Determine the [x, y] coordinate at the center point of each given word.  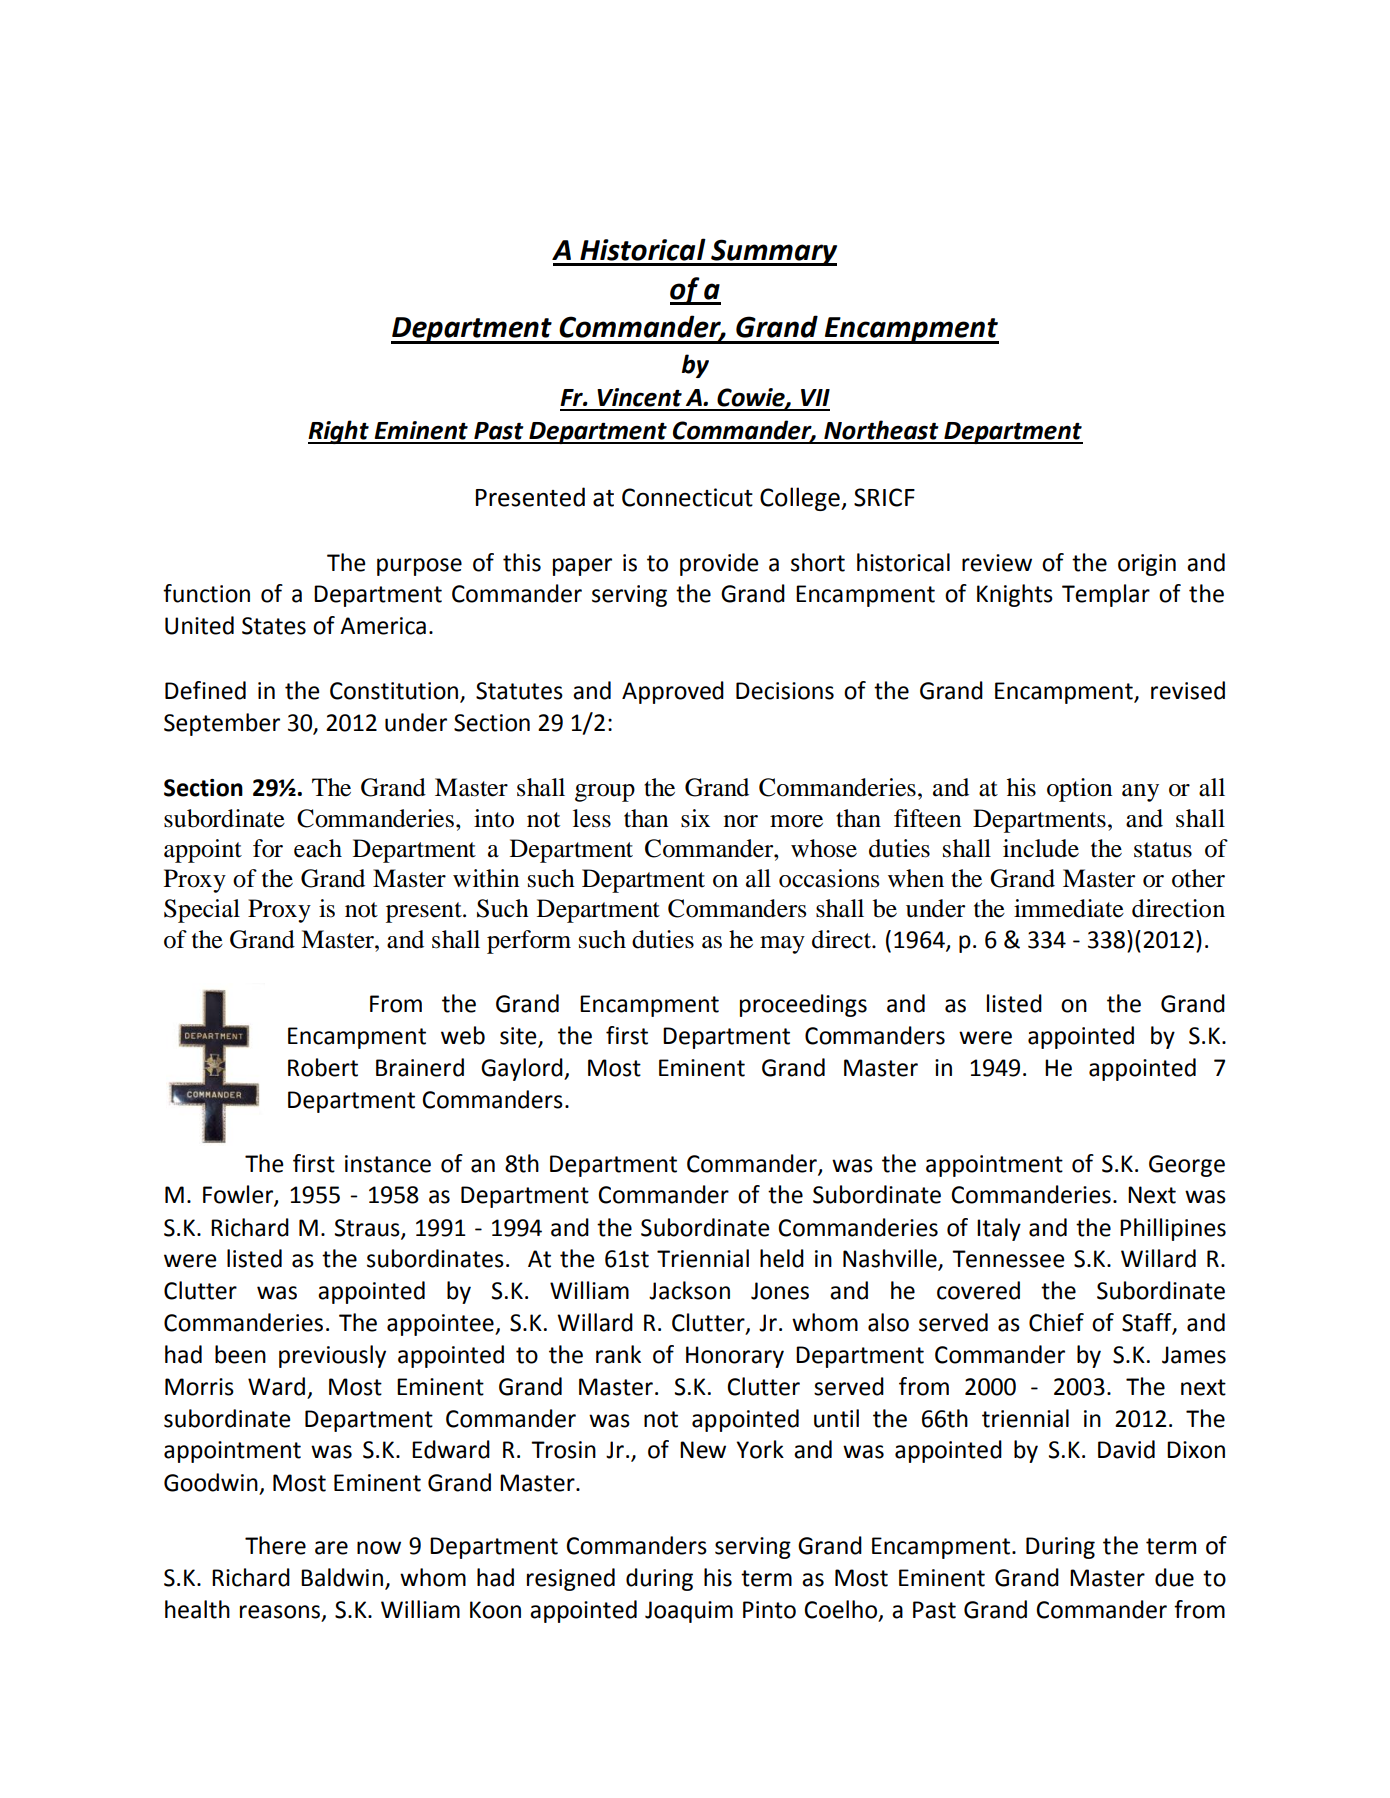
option [1079, 790]
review [997, 563]
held [782, 1258]
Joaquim [689, 1612]
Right [339, 432]
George [1187, 1166]
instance [388, 1164]
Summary [773, 252]
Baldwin [342, 1577]
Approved [673, 692]
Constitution [395, 692]
